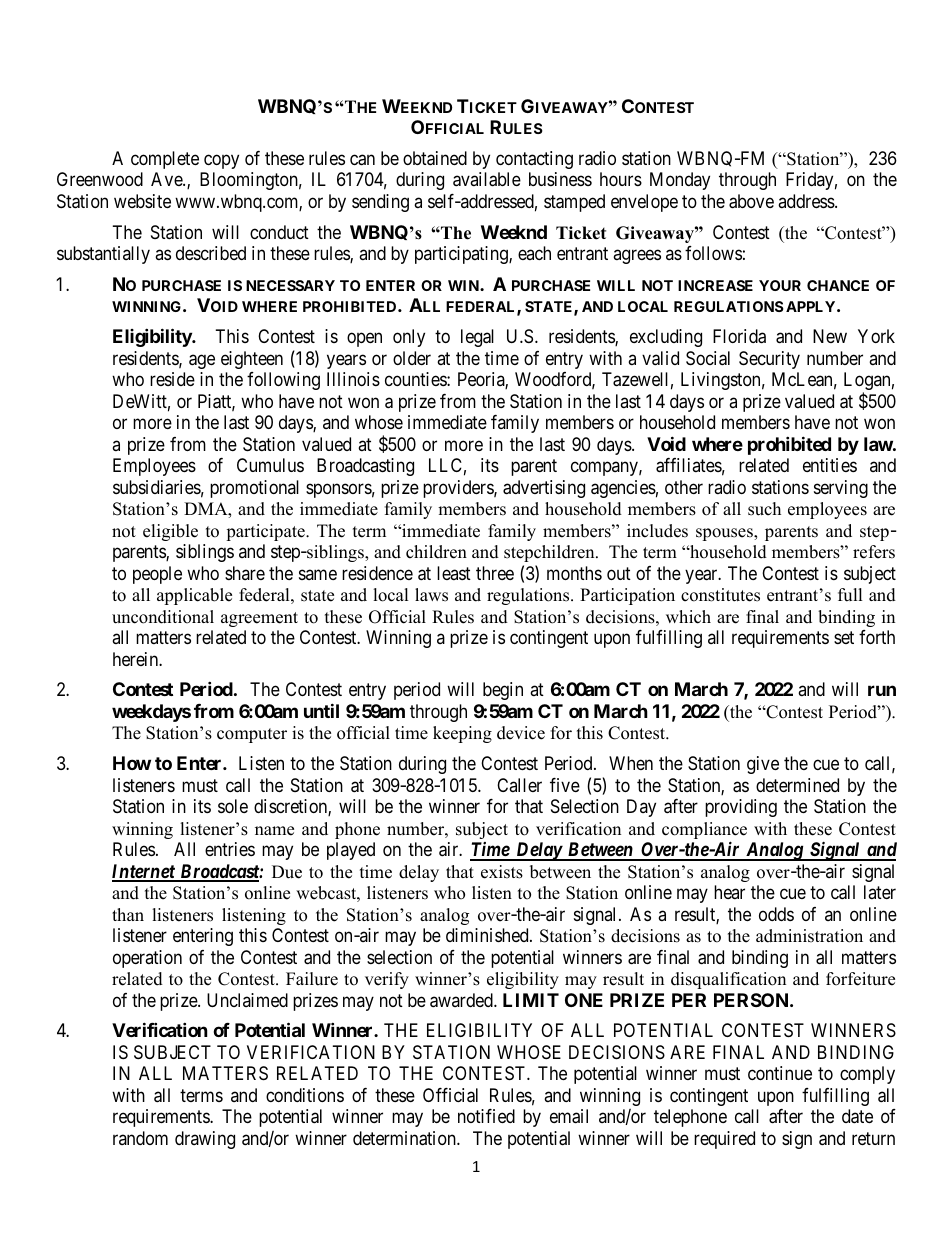  Describe the element at coordinates (205, 1140) in the screenshot. I see `drawing` at that location.
